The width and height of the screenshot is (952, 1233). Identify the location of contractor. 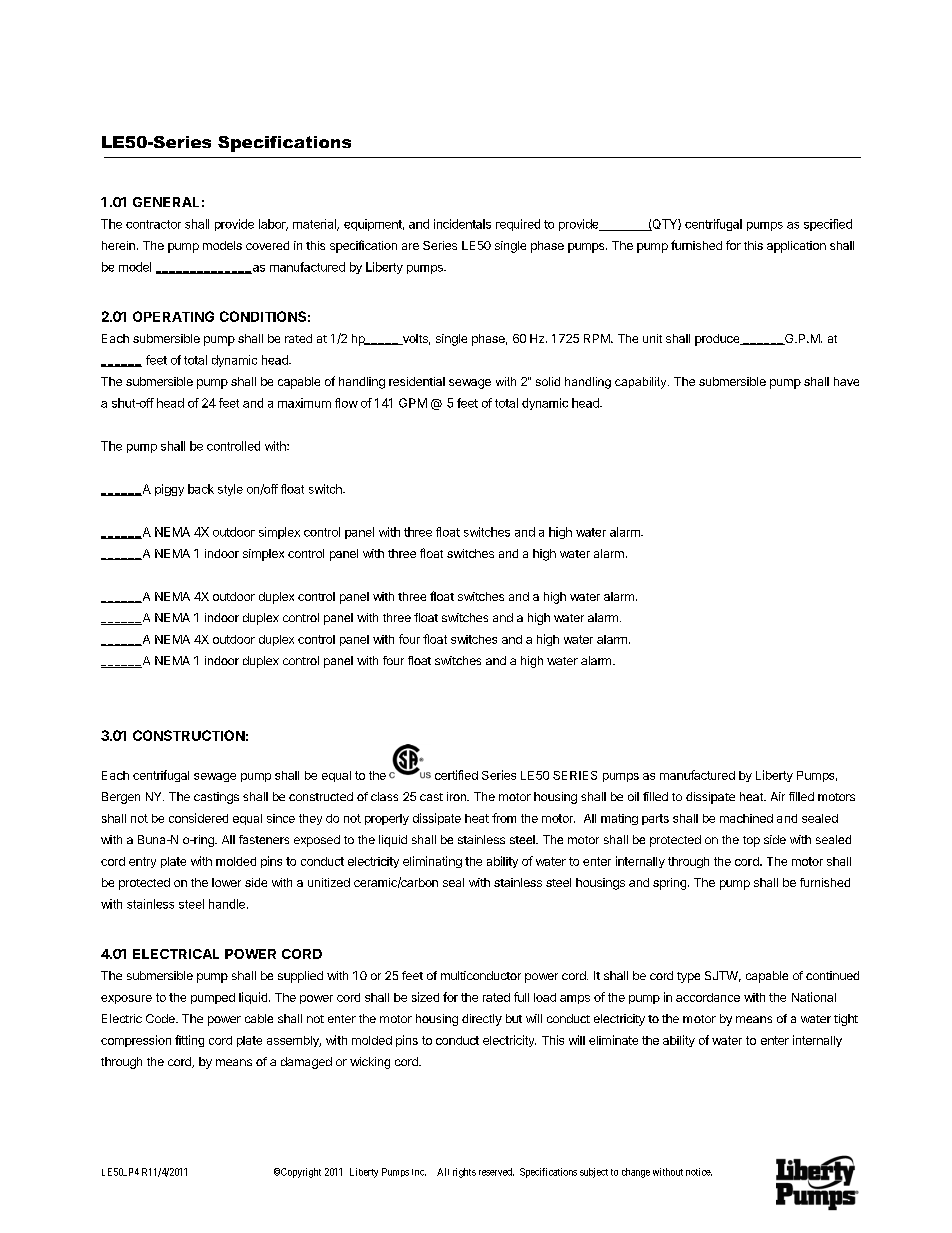
(153, 224).
